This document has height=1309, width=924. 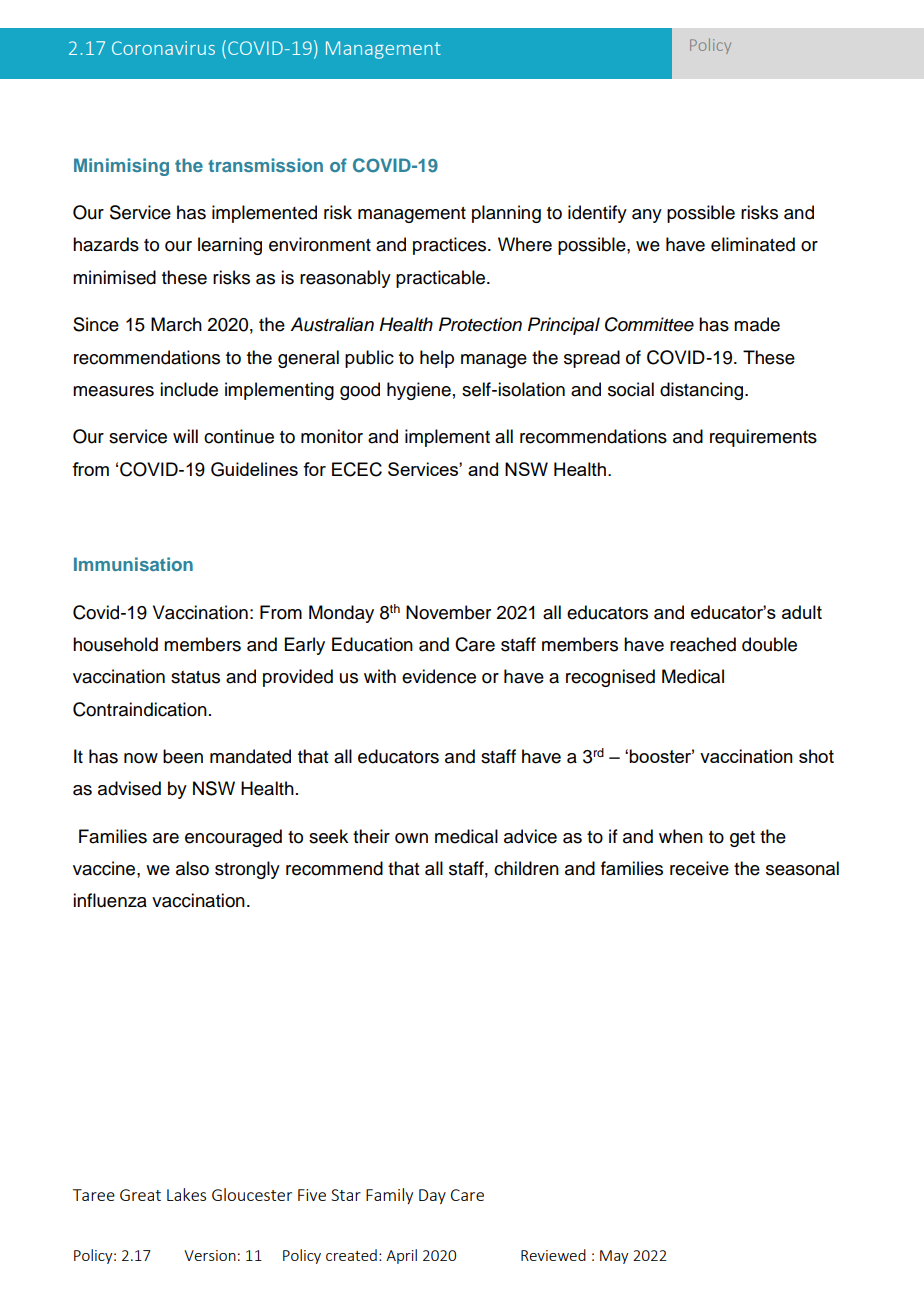 I want to click on status, so click(x=195, y=677).
